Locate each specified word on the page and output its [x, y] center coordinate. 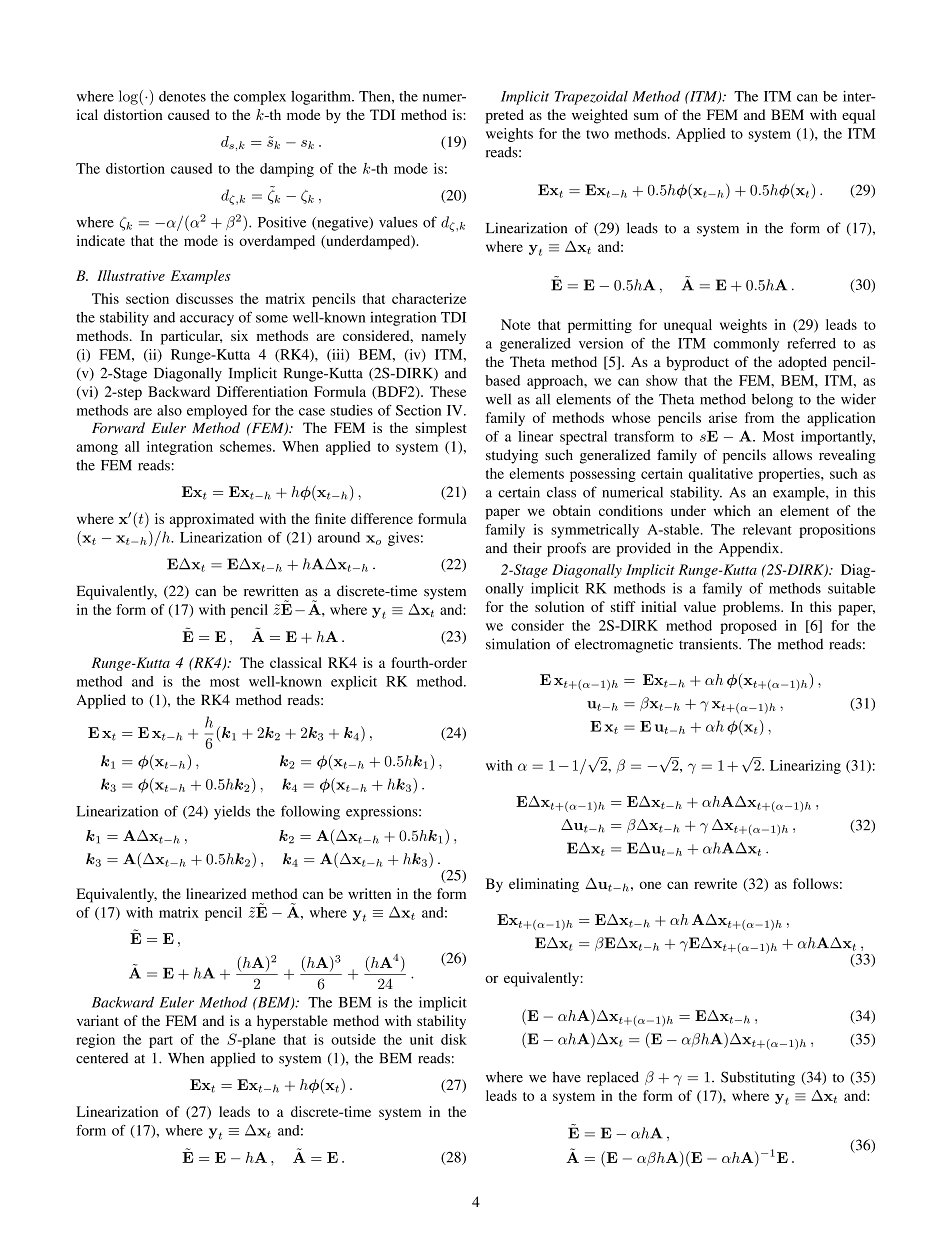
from [759, 417]
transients [709, 644]
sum [646, 116]
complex [260, 98]
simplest [441, 429]
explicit [354, 683]
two [597, 134]
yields [232, 812]
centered [102, 1058]
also [169, 410]
